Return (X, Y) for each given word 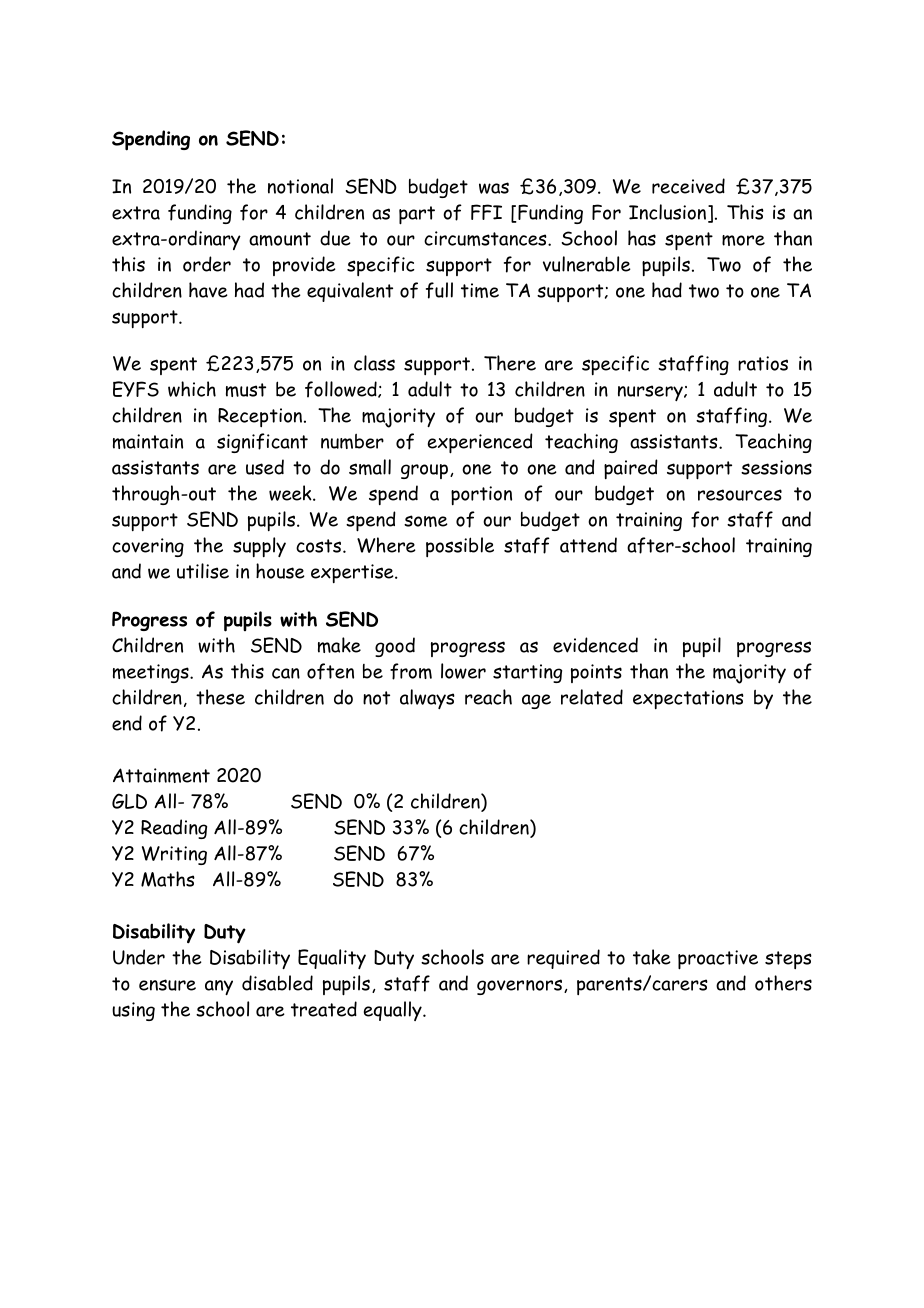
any (219, 987)
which (192, 389)
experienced (480, 443)
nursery (651, 393)
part (417, 215)
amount (280, 239)
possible (460, 547)
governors (521, 987)
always (427, 699)
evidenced (595, 645)
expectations (688, 699)
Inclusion (669, 213)
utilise (203, 571)
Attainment (161, 775)
